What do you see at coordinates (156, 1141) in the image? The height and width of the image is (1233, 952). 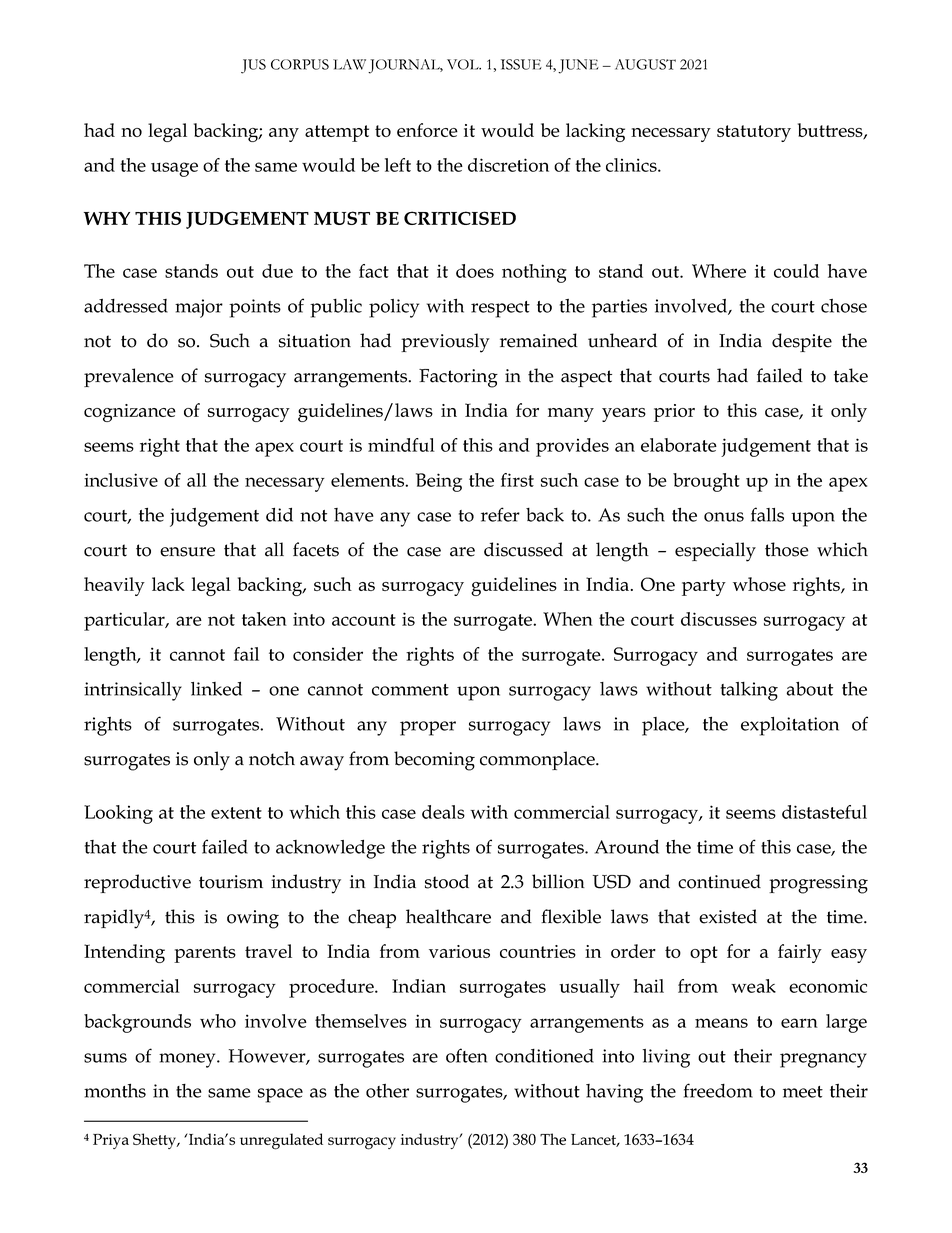 I see `Shetty` at bounding box center [156, 1141].
